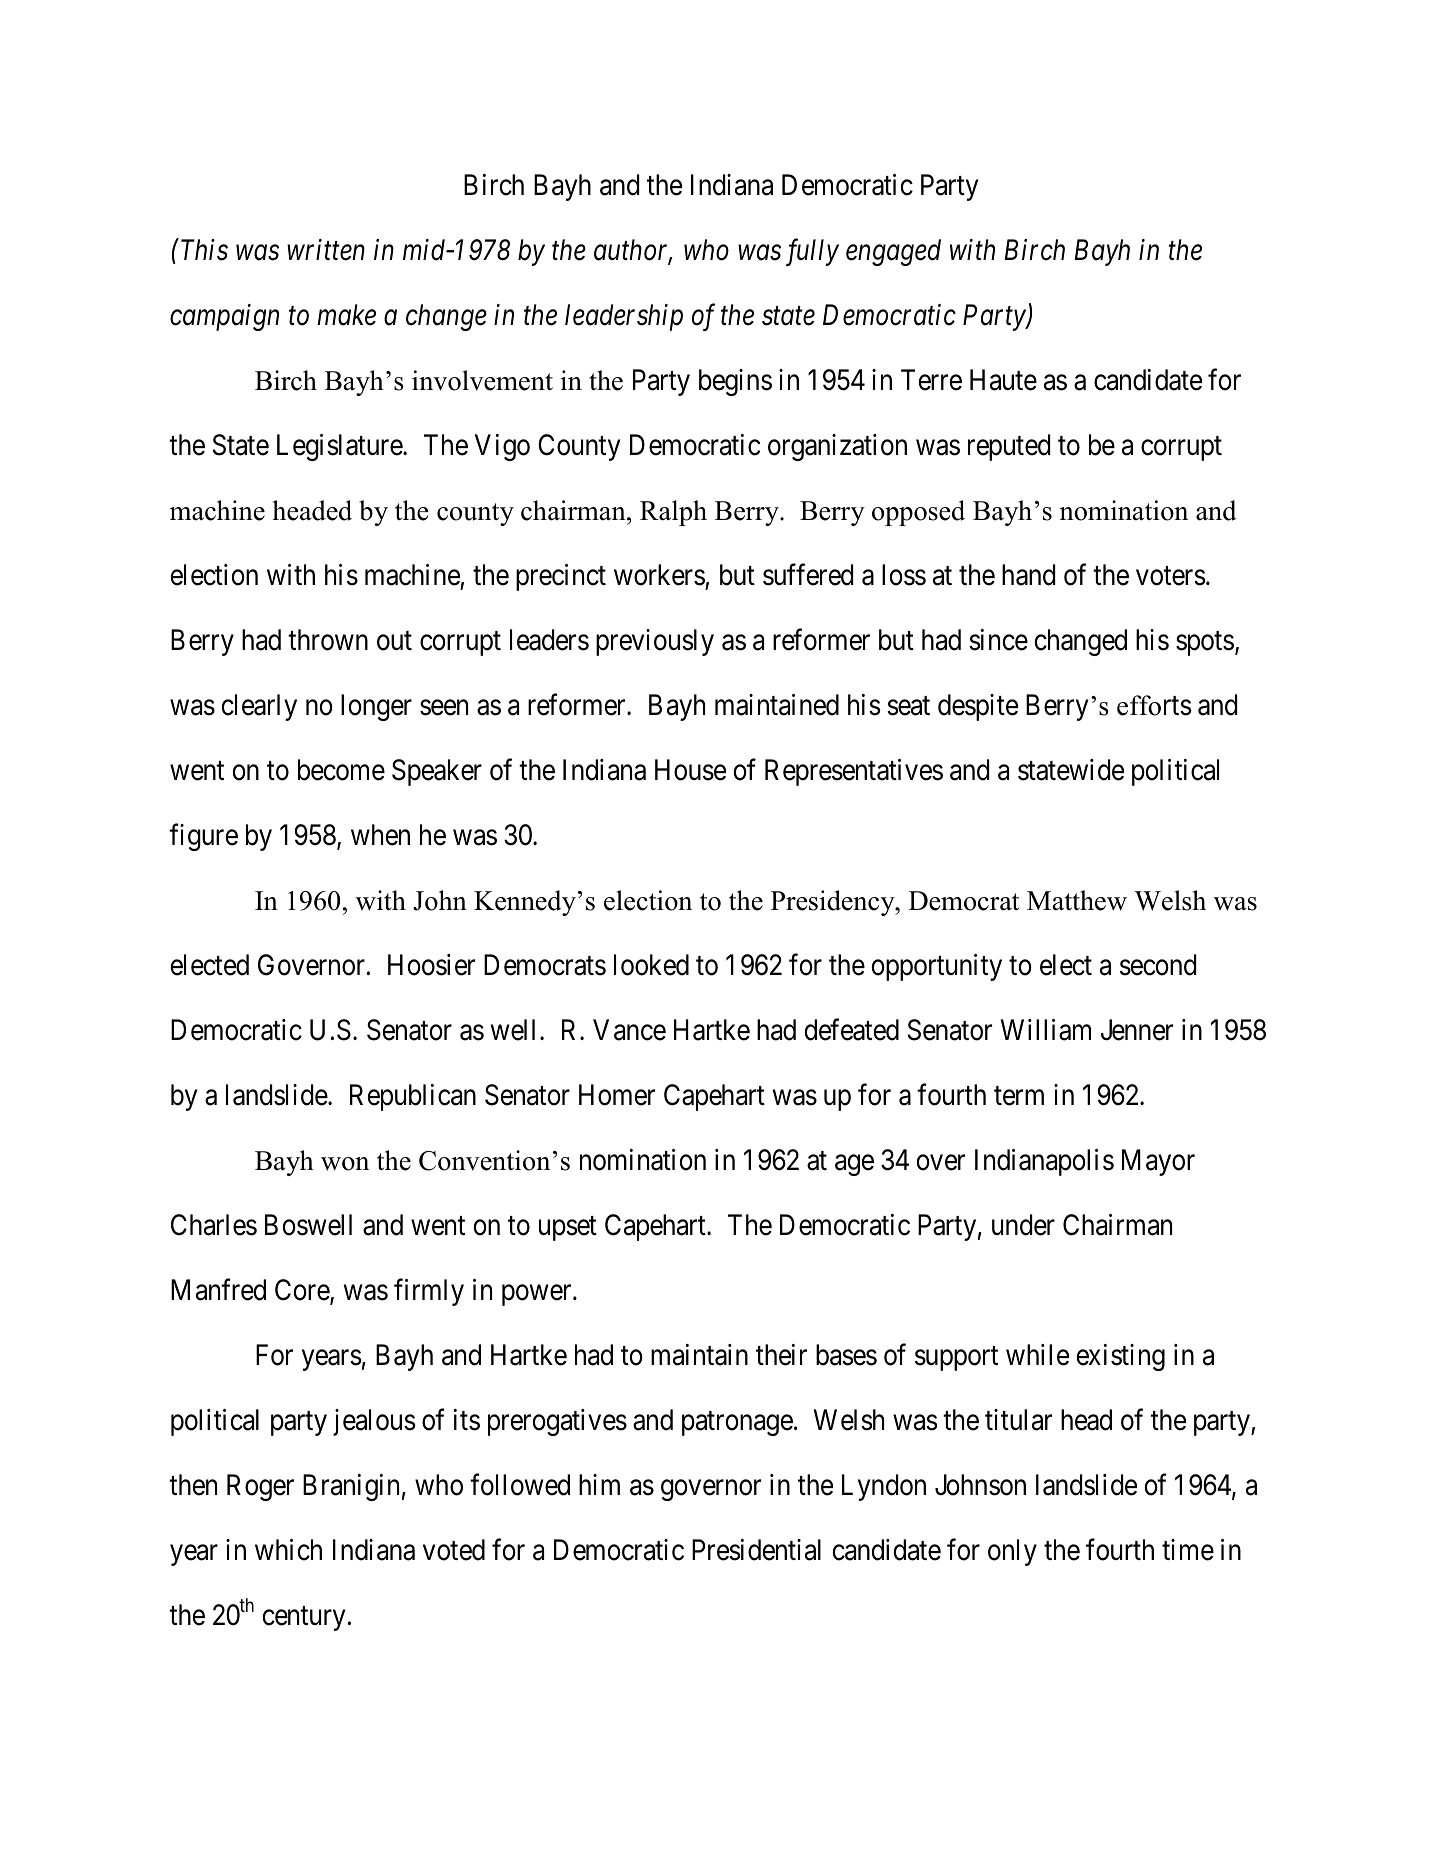 The image size is (1442, 1866). Describe the element at coordinates (303, 1291) in the screenshot. I see `Core` at that location.
